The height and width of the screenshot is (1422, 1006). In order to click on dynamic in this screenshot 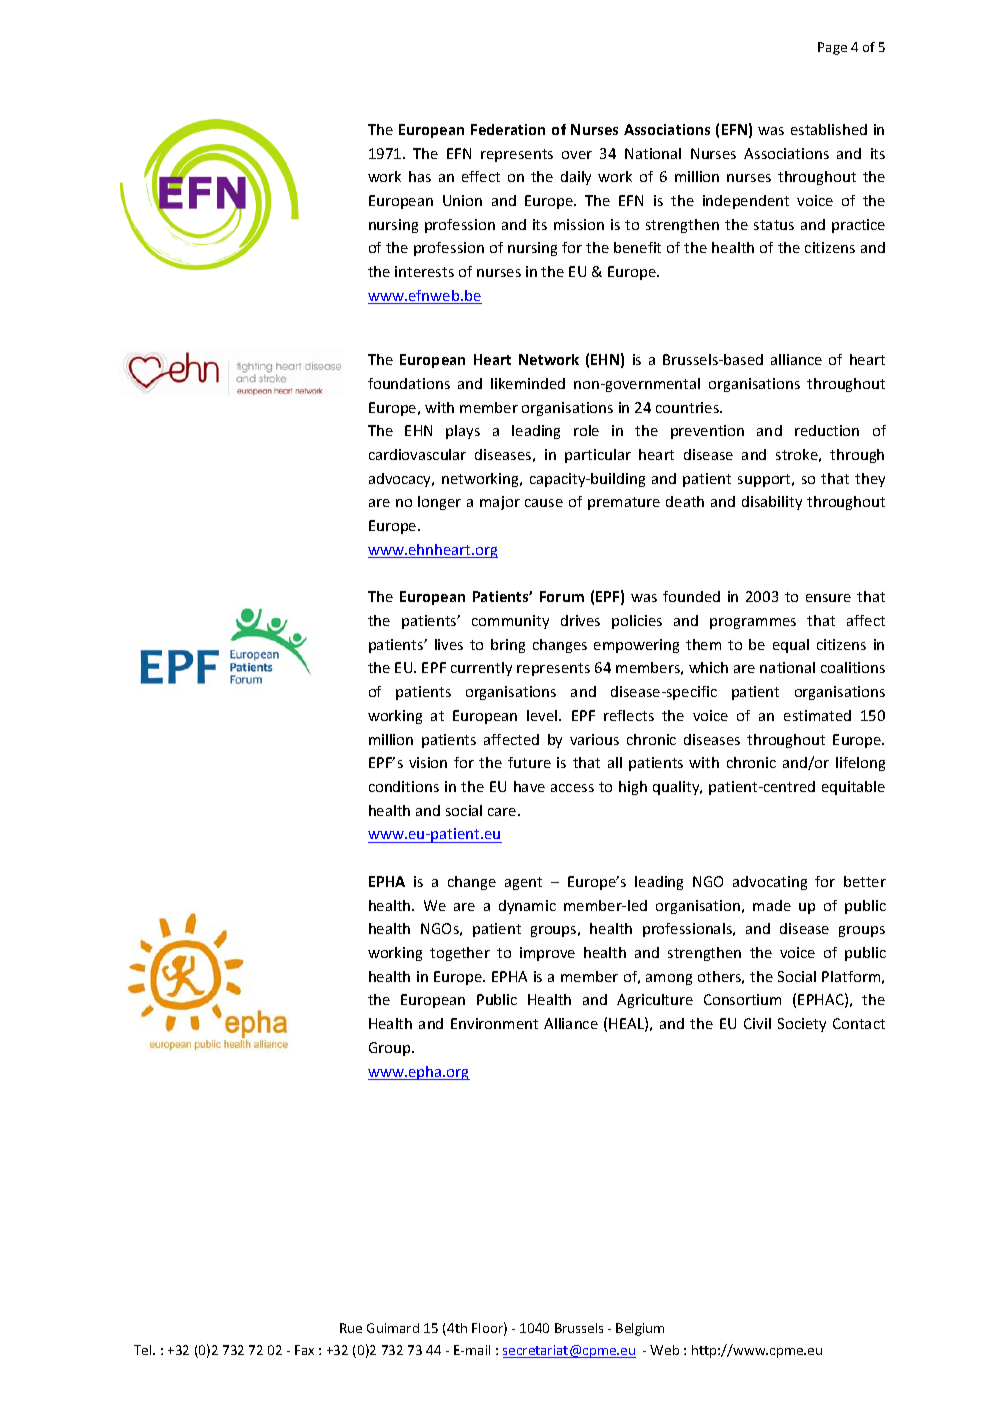, I will do `click(527, 907)`.
